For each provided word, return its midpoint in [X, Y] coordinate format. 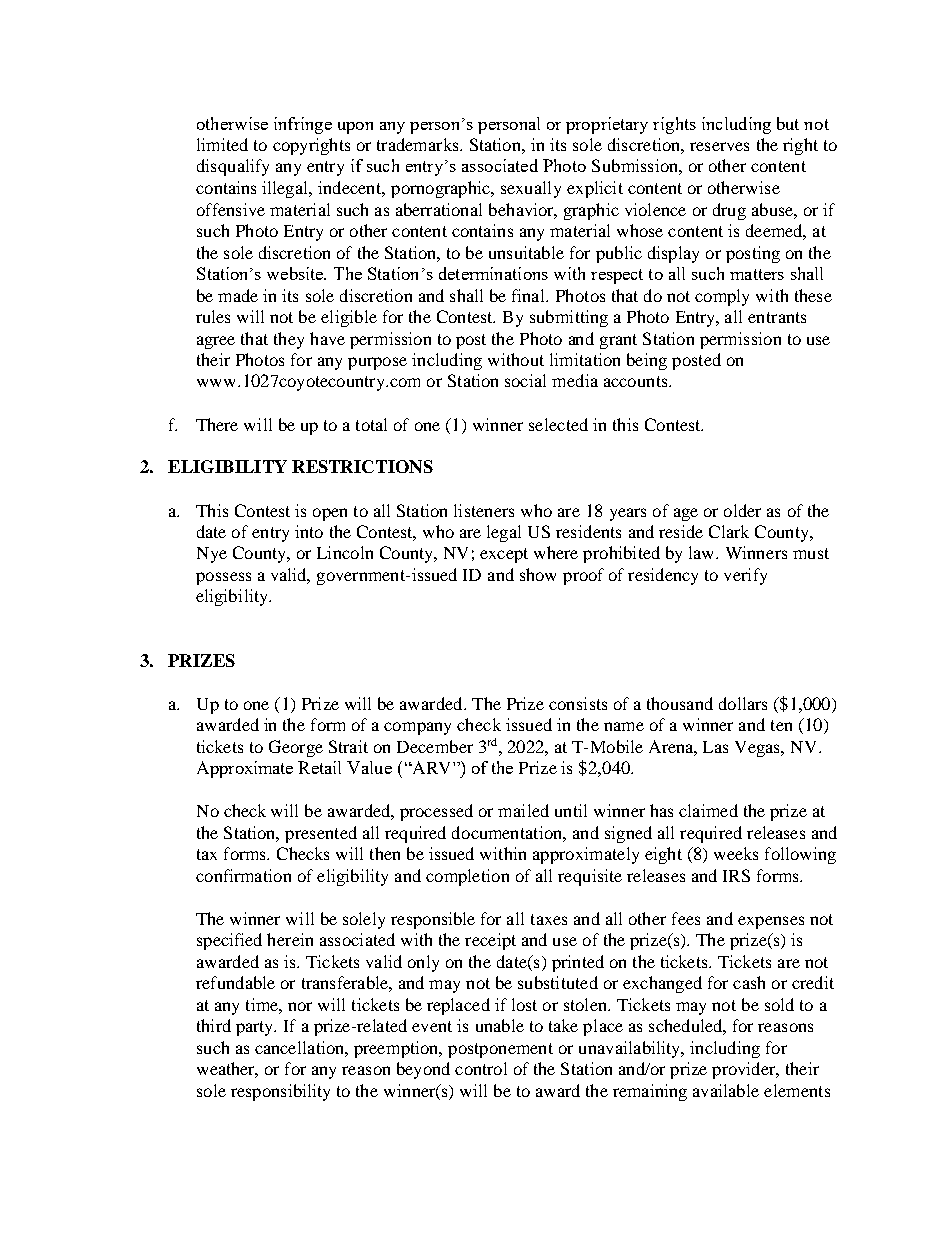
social [525, 380]
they [289, 340]
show [538, 574]
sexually [531, 189]
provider [745, 1070]
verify [745, 576]
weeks [736, 853]
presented [321, 834]
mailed [523, 810]
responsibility [280, 1092]
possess [223, 578]
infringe [303, 125]
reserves [719, 146]
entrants [777, 317]
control [481, 1068]
